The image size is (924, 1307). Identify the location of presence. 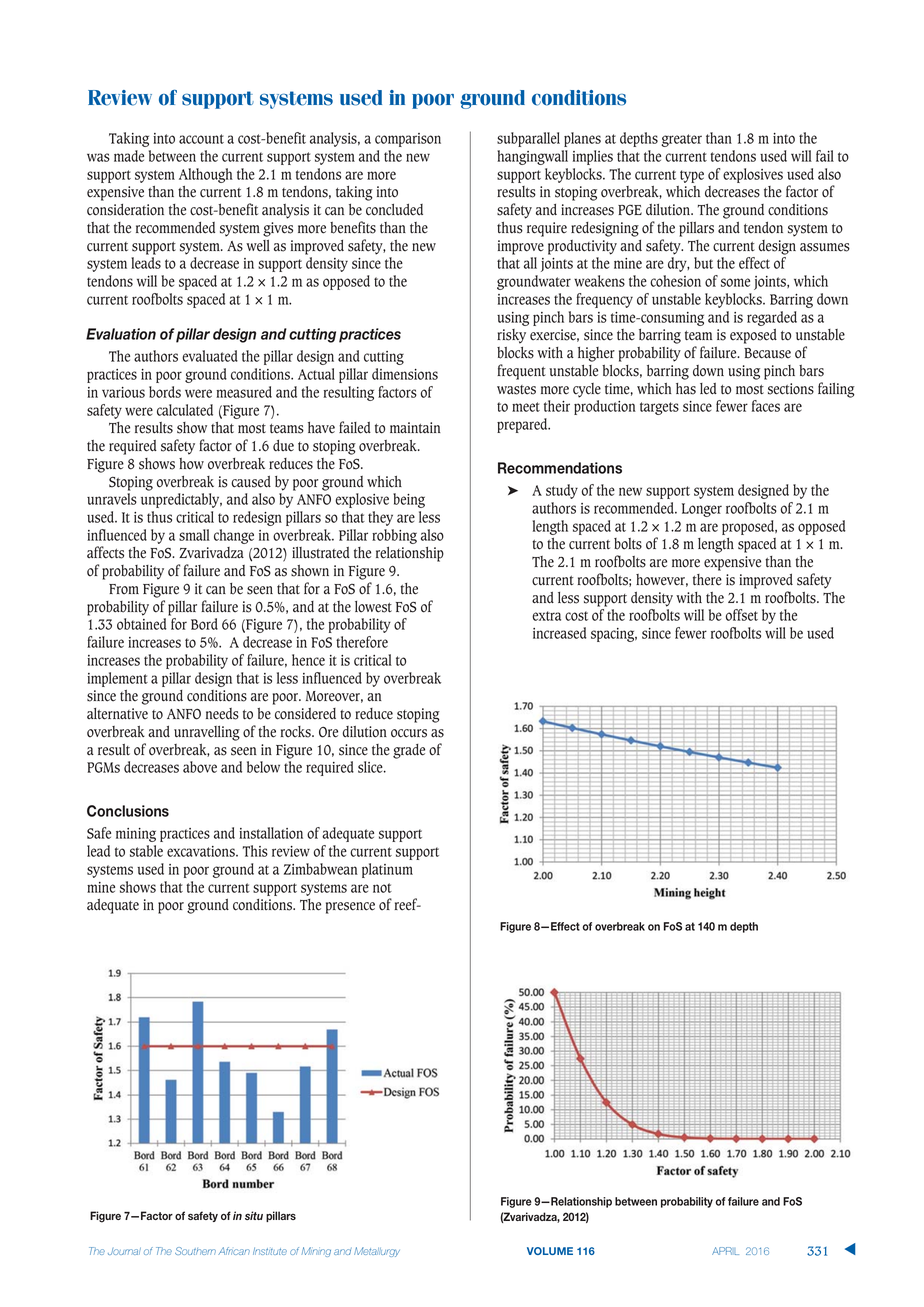
(350, 908).
